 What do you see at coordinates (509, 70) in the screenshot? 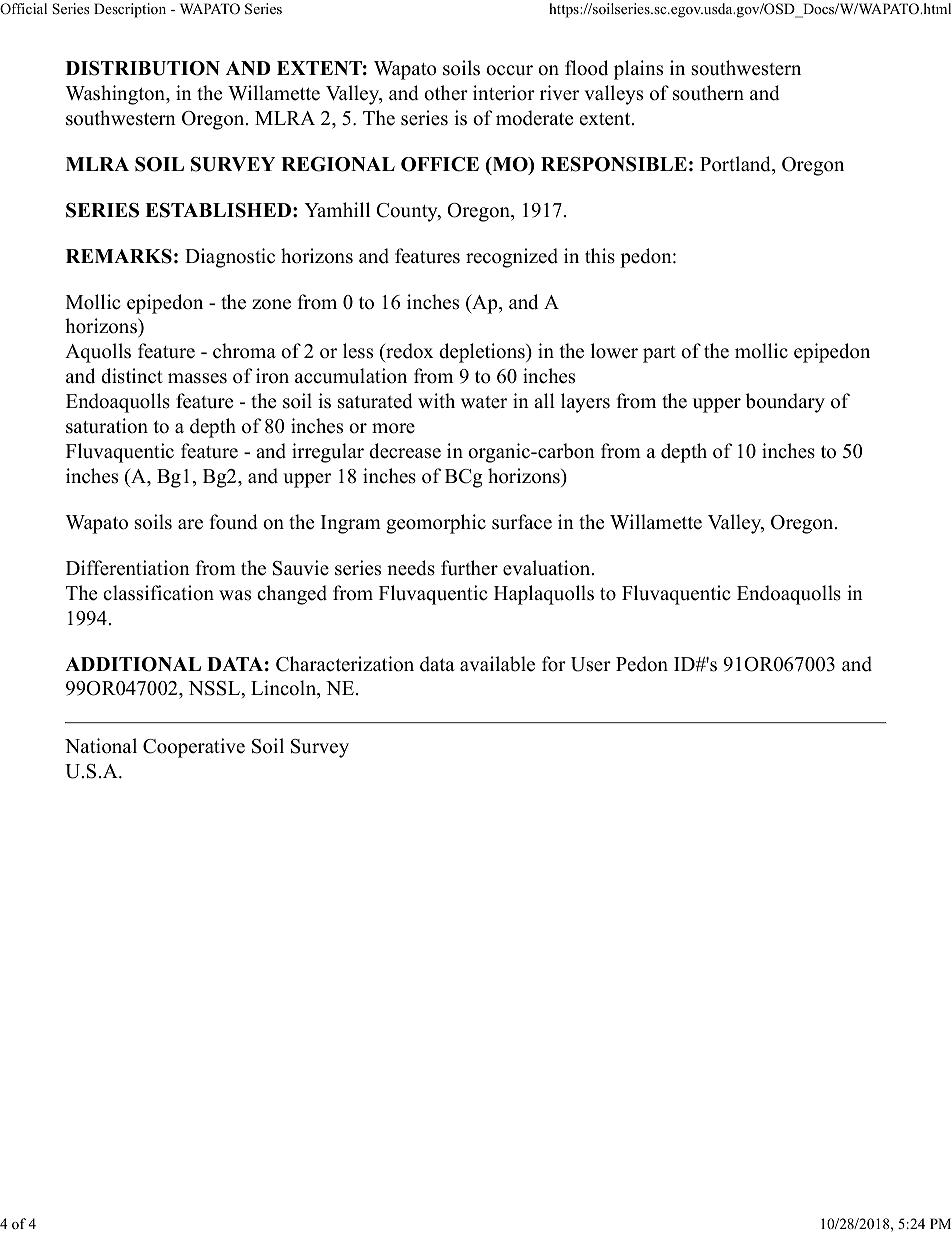
I see `occur` at bounding box center [509, 70].
